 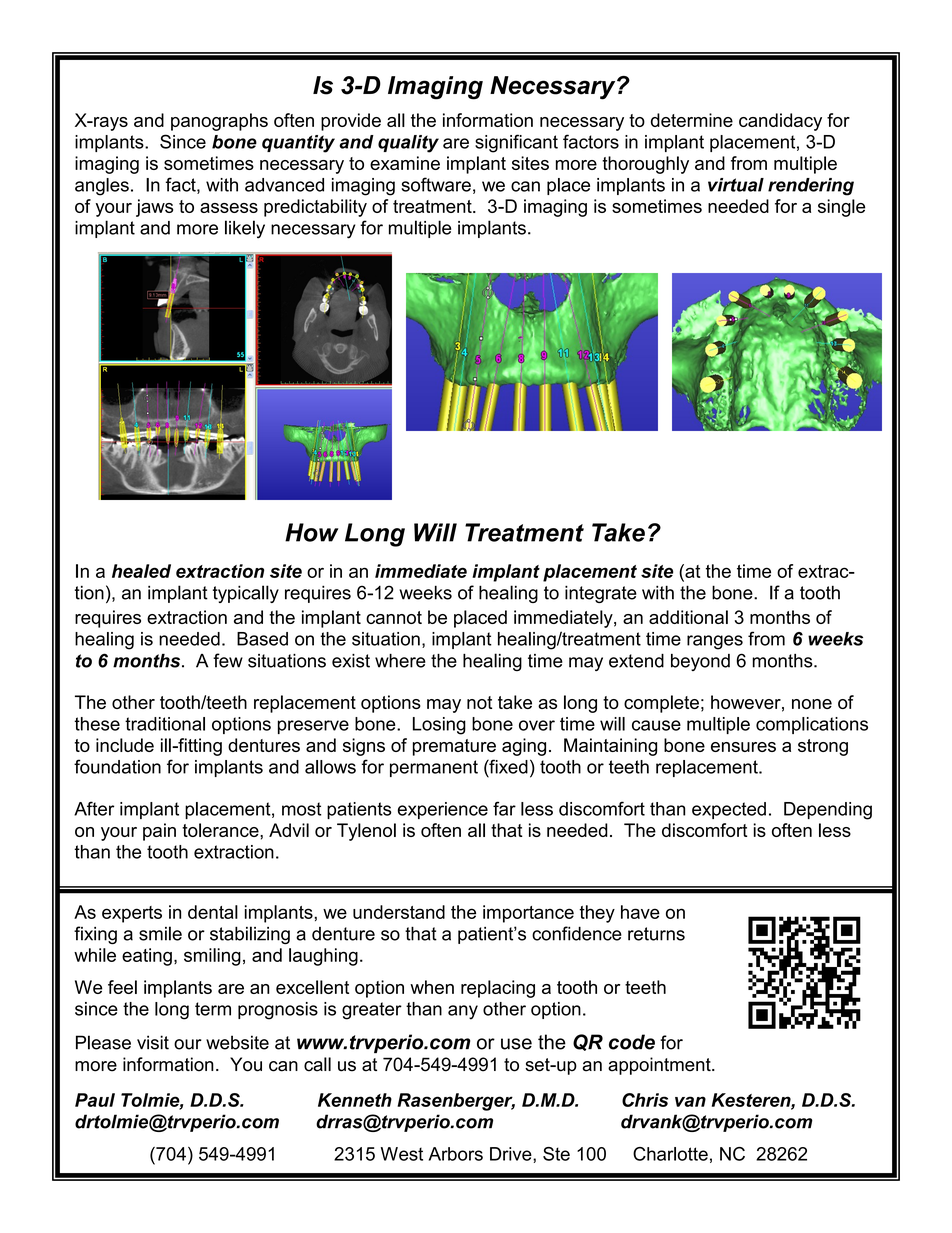 What do you see at coordinates (736, 185) in the document?
I see `virtual` at bounding box center [736, 185].
